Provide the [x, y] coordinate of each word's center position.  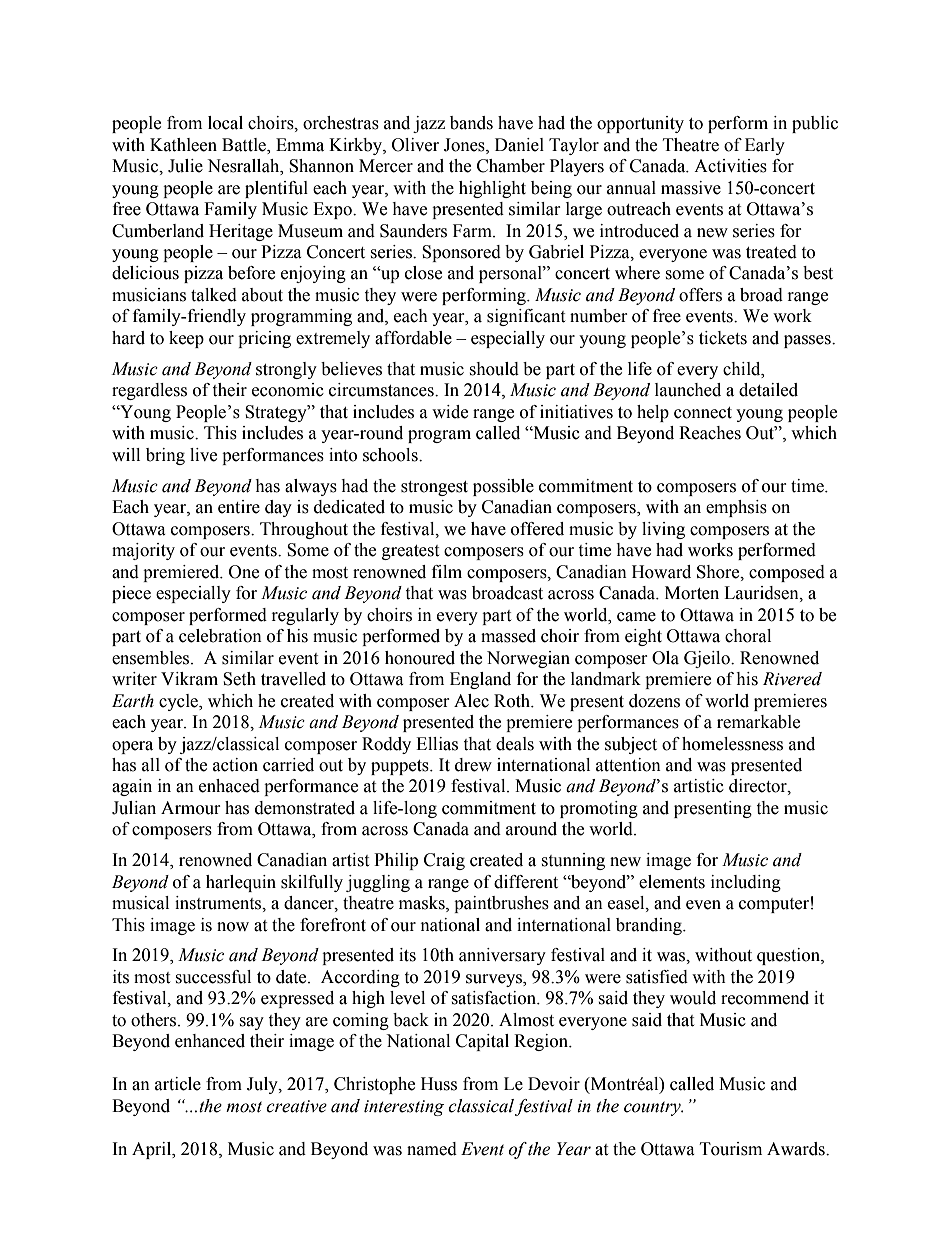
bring [165, 456]
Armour [191, 808]
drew [473, 765]
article [178, 1084]
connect [703, 413]
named [432, 1149]
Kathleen [183, 145]
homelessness [732, 744]
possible [503, 487]
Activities [730, 166]
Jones [465, 145]
